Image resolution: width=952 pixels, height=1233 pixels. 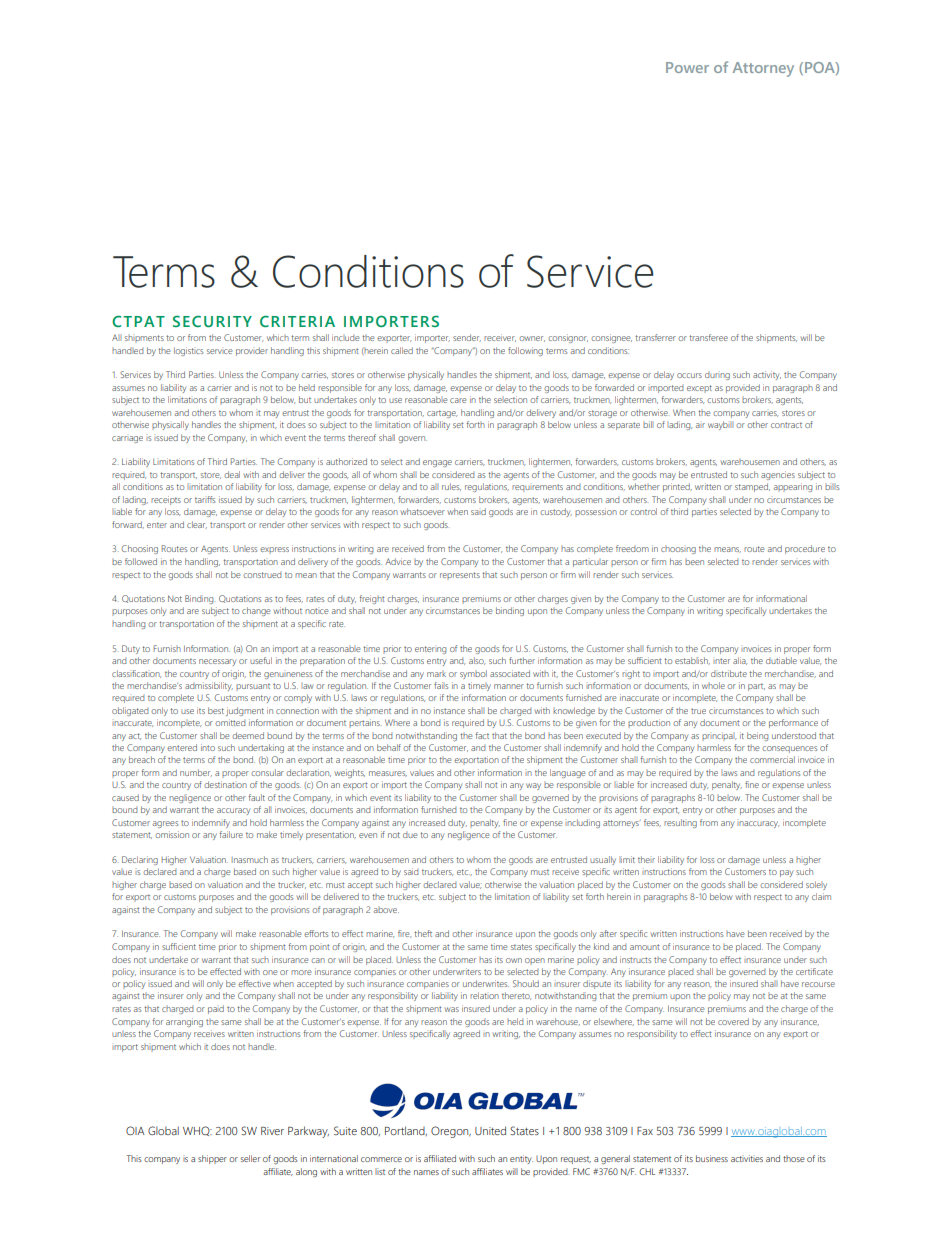 What do you see at coordinates (256, 611) in the page?
I see `change` at bounding box center [256, 611].
